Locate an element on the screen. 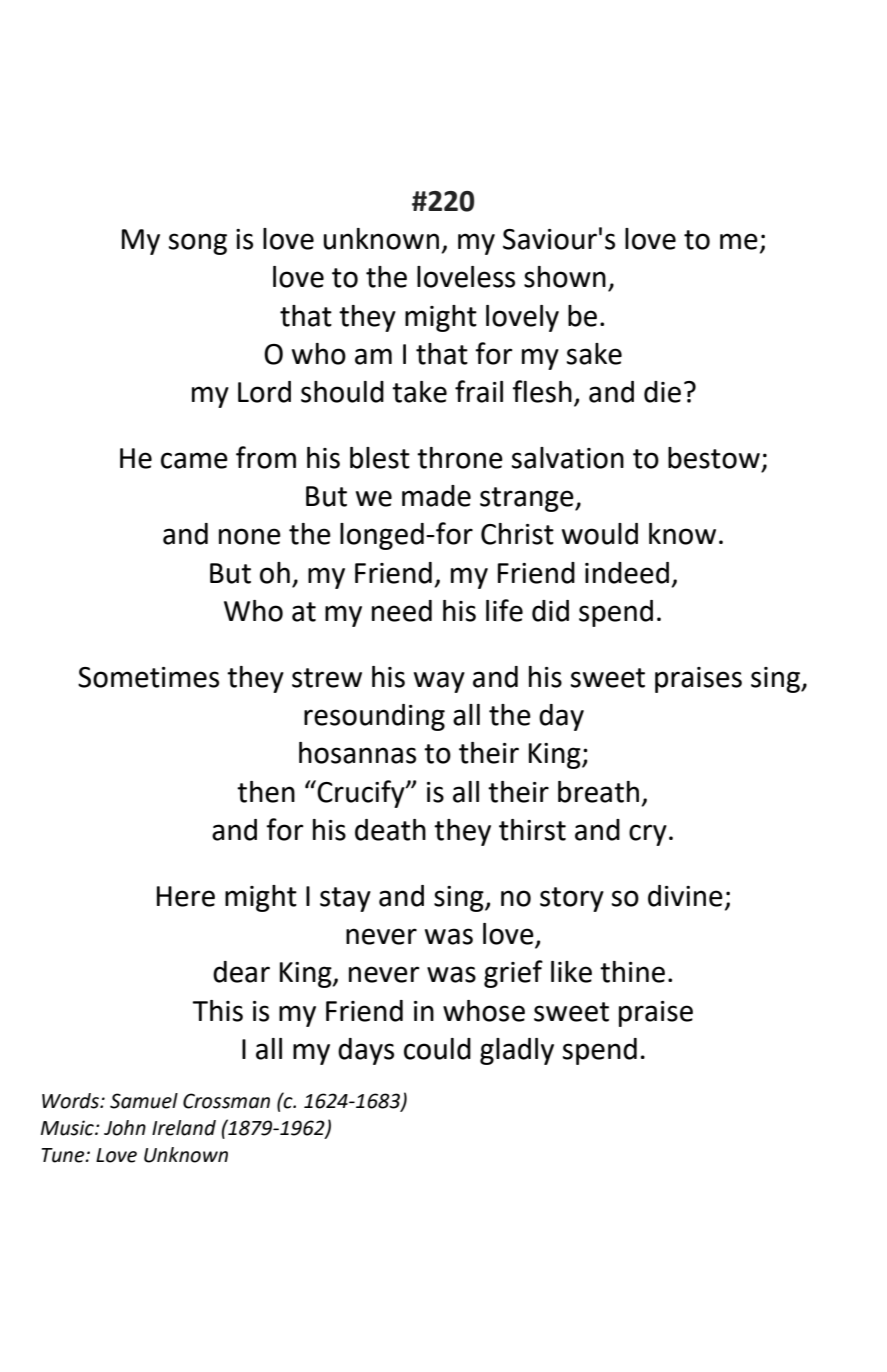 The image size is (887, 1372). Here is located at coordinates (186, 896).
